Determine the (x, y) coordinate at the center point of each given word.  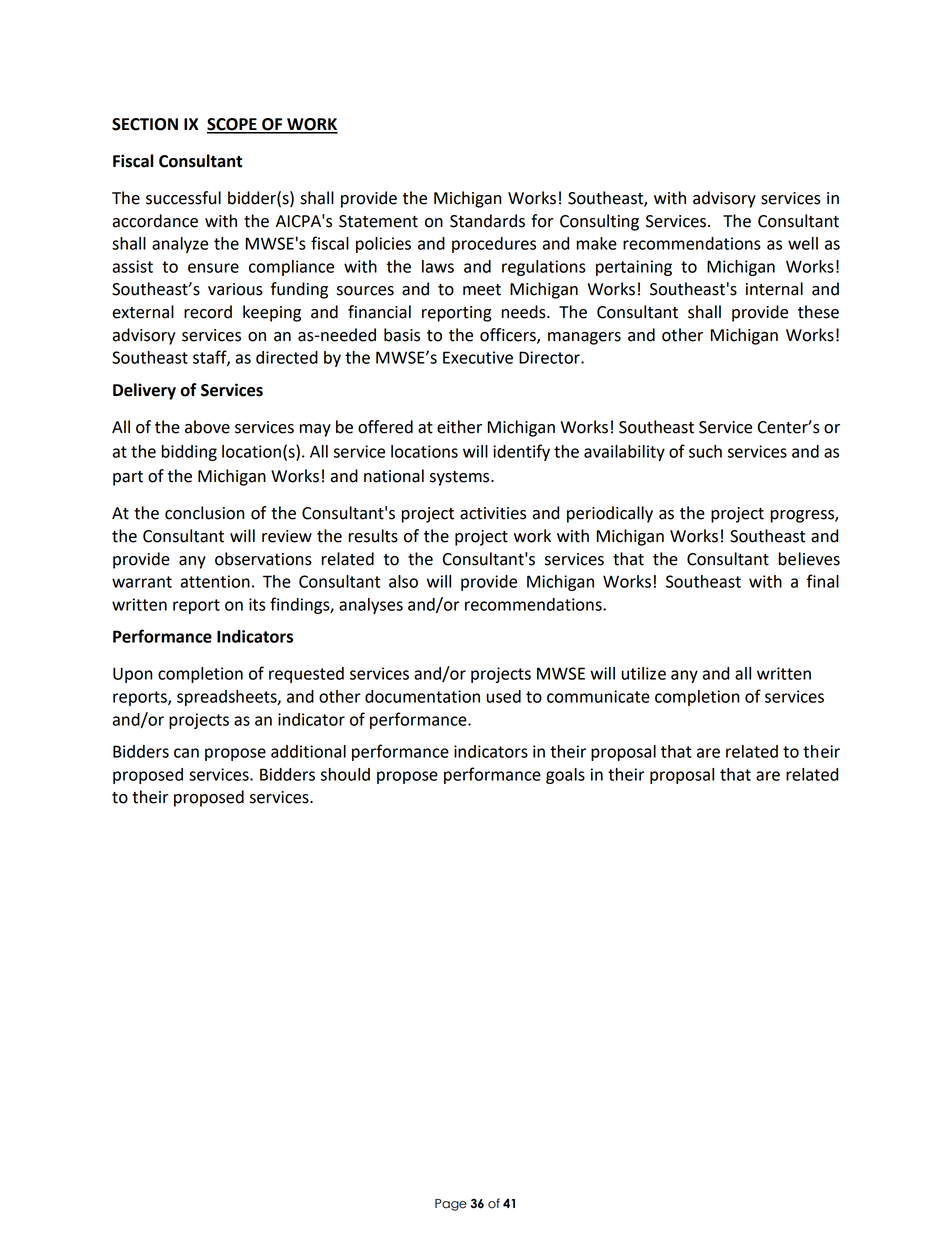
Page (451, 1205)
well (803, 243)
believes (809, 559)
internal (774, 289)
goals (565, 776)
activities (493, 513)
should (345, 774)
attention (215, 581)
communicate (598, 696)
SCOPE (233, 125)
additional (308, 751)
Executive (478, 357)
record (208, 312)
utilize (643, 673)
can (186, 753)
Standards (487, 221)
